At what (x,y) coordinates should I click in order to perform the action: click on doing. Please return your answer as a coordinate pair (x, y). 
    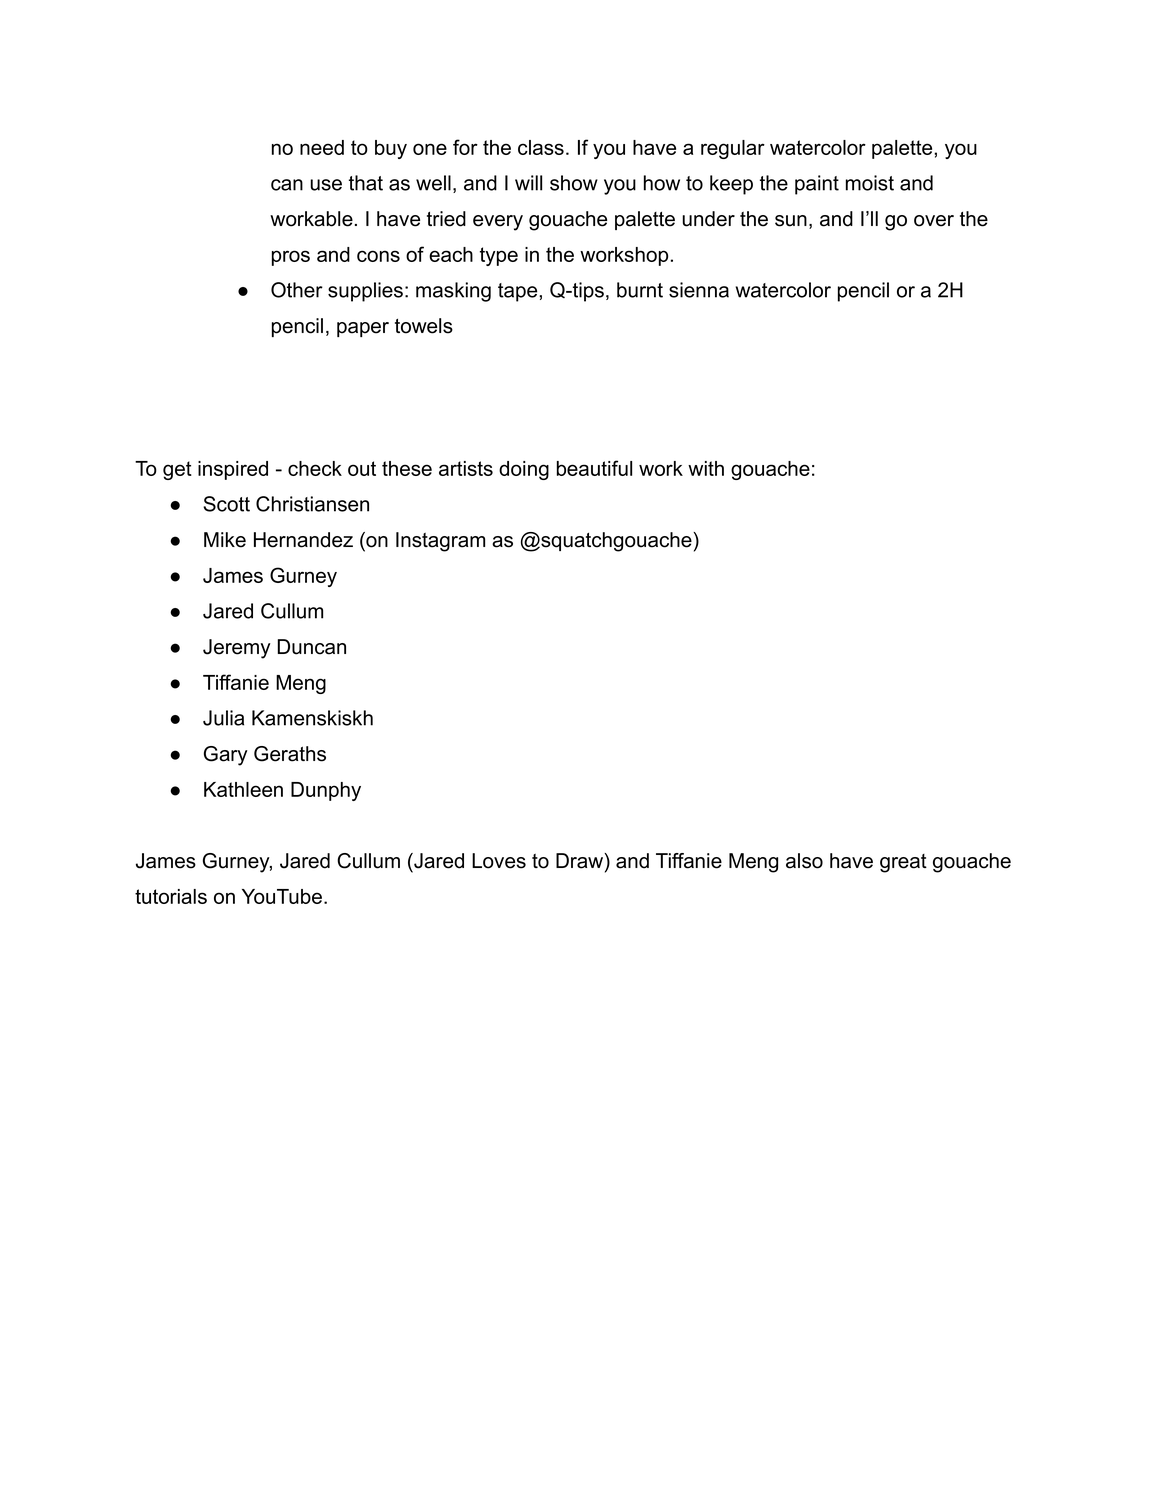
    Looking at the image, I should click on (524, 470).
